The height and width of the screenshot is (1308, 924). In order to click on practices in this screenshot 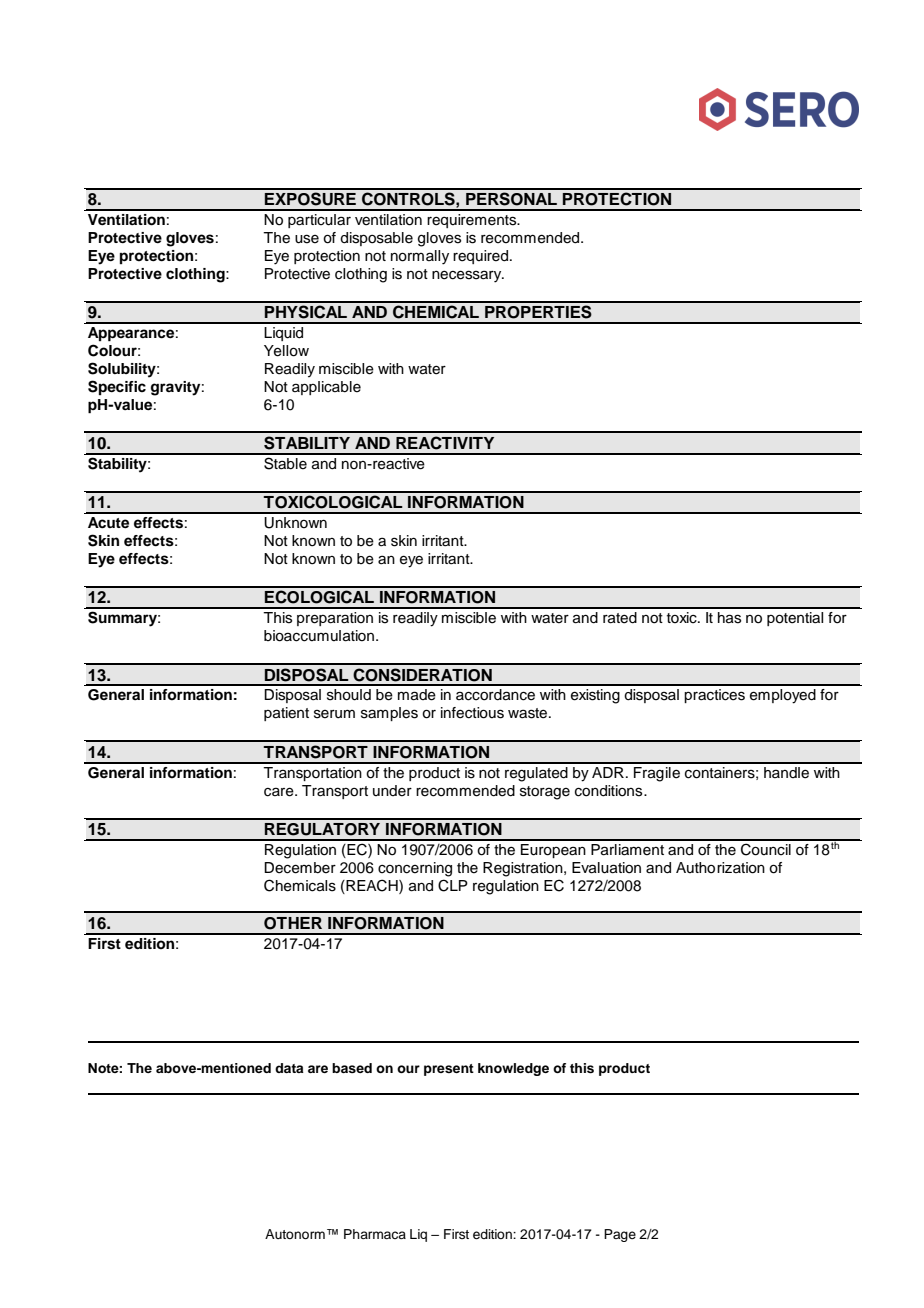, I will do `click(714, 696)`.
